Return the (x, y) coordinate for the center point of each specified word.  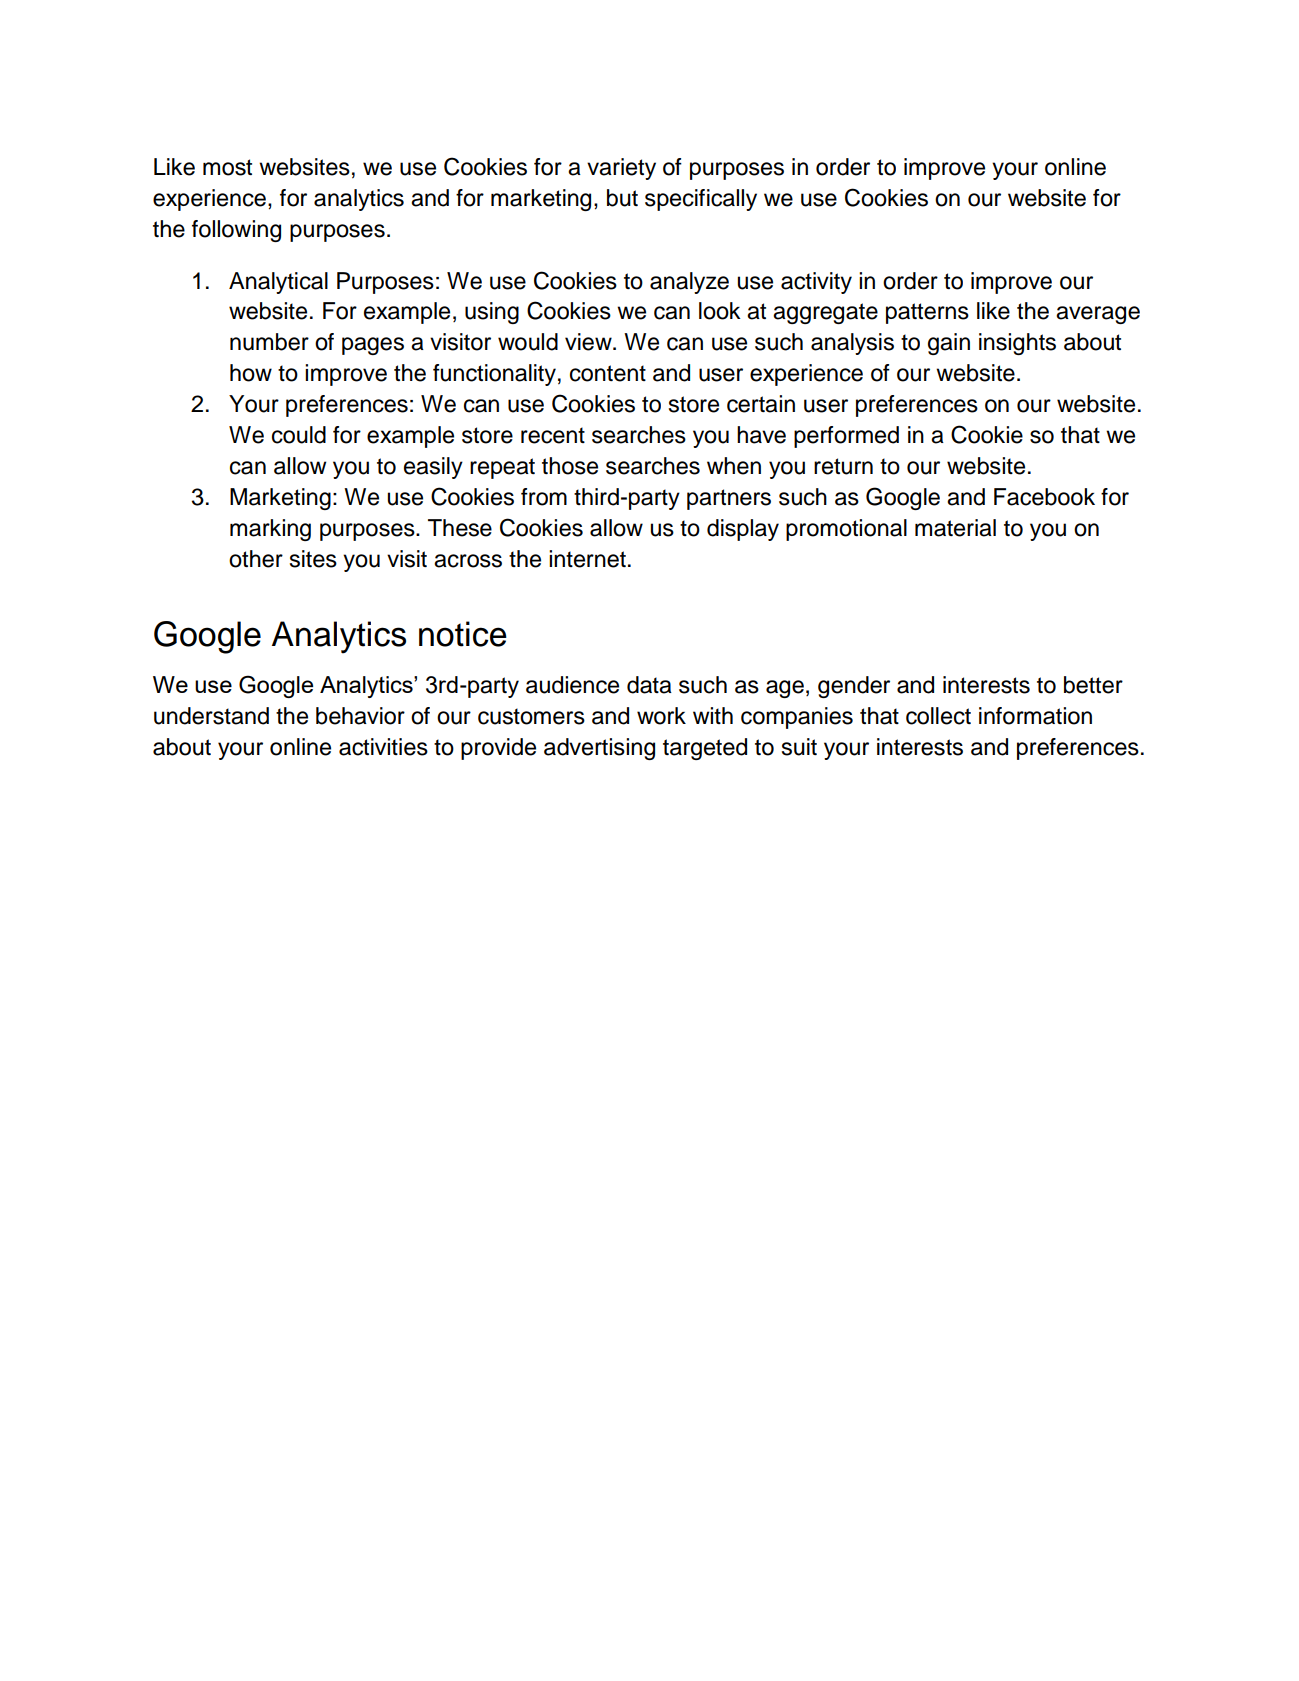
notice (463, 634)
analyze (689, 283)
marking (270, 530)
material (955, 528)
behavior (360, 716)
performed (846, 437)
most (227, 167)
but (622, 198)
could (299, 435)
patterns (927, 313)
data (649, 685)
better (1093, 685)
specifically (701, 200)
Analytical (278, 283)
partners (729, 499)
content (608, 373)
